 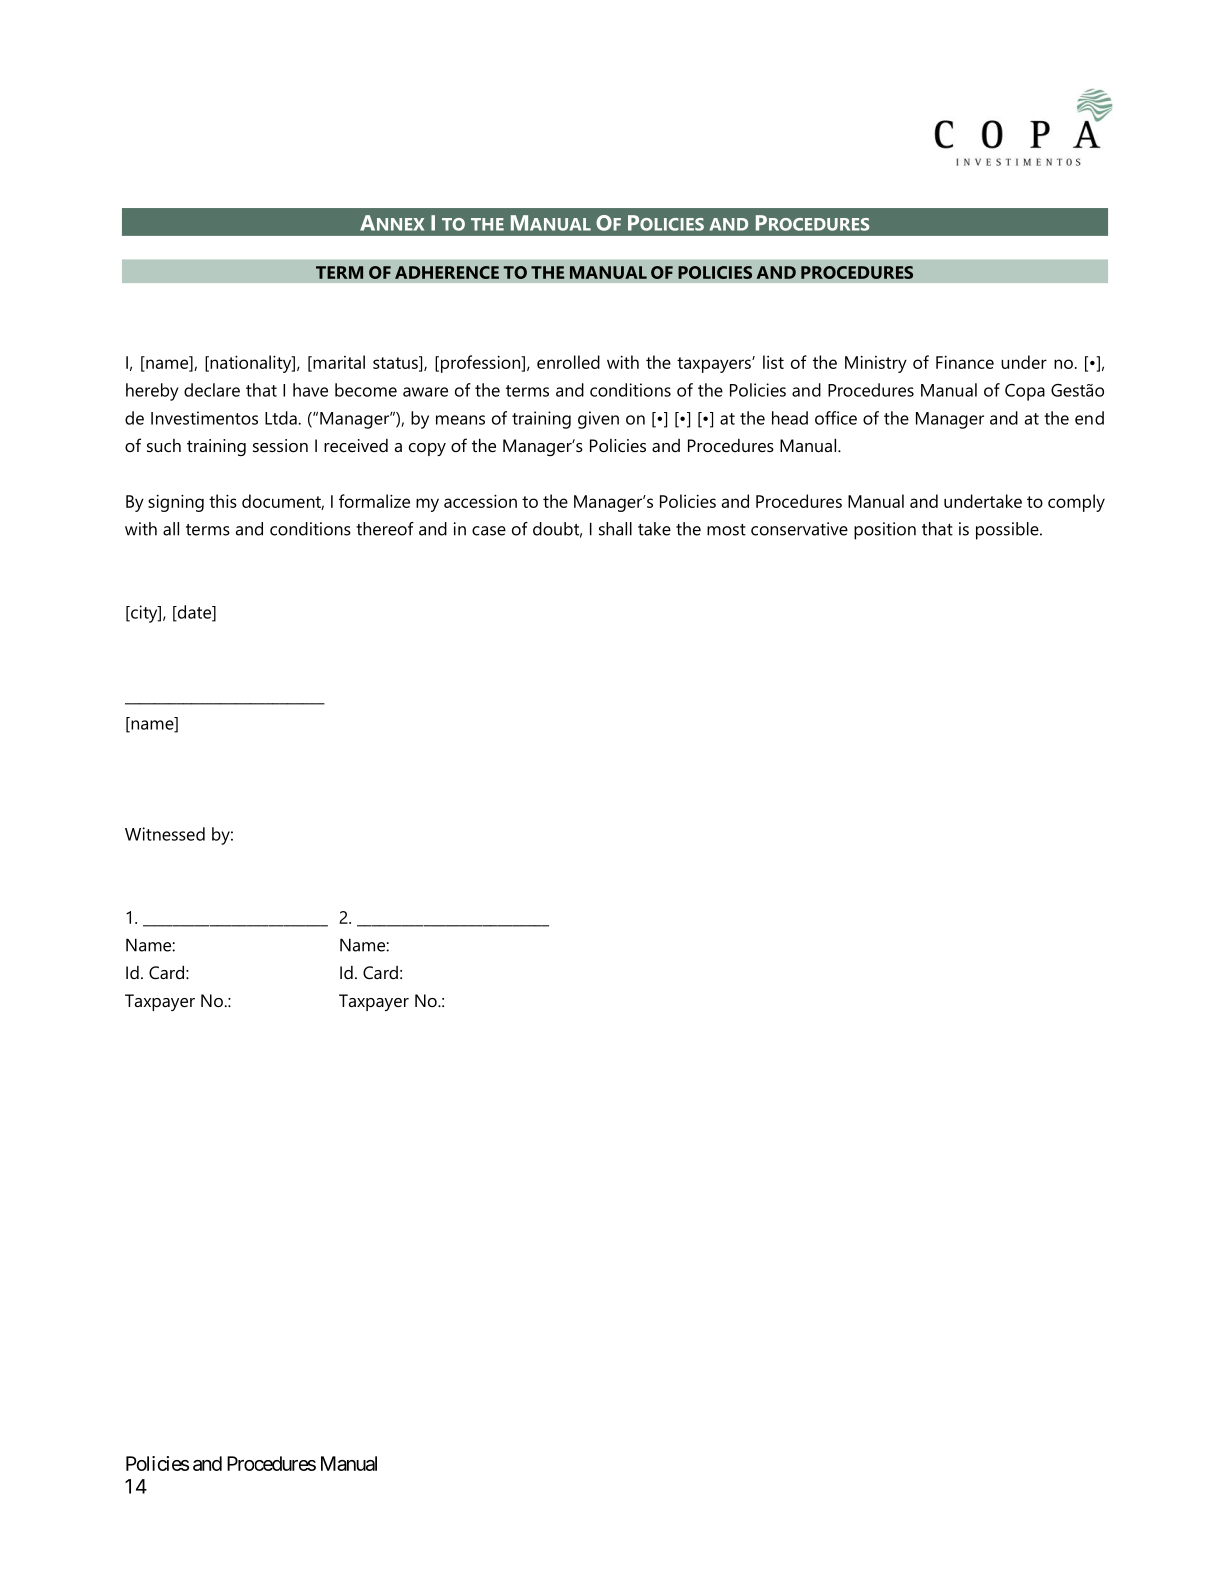 I want to click on enrolled, so click(x=568, y=362).
